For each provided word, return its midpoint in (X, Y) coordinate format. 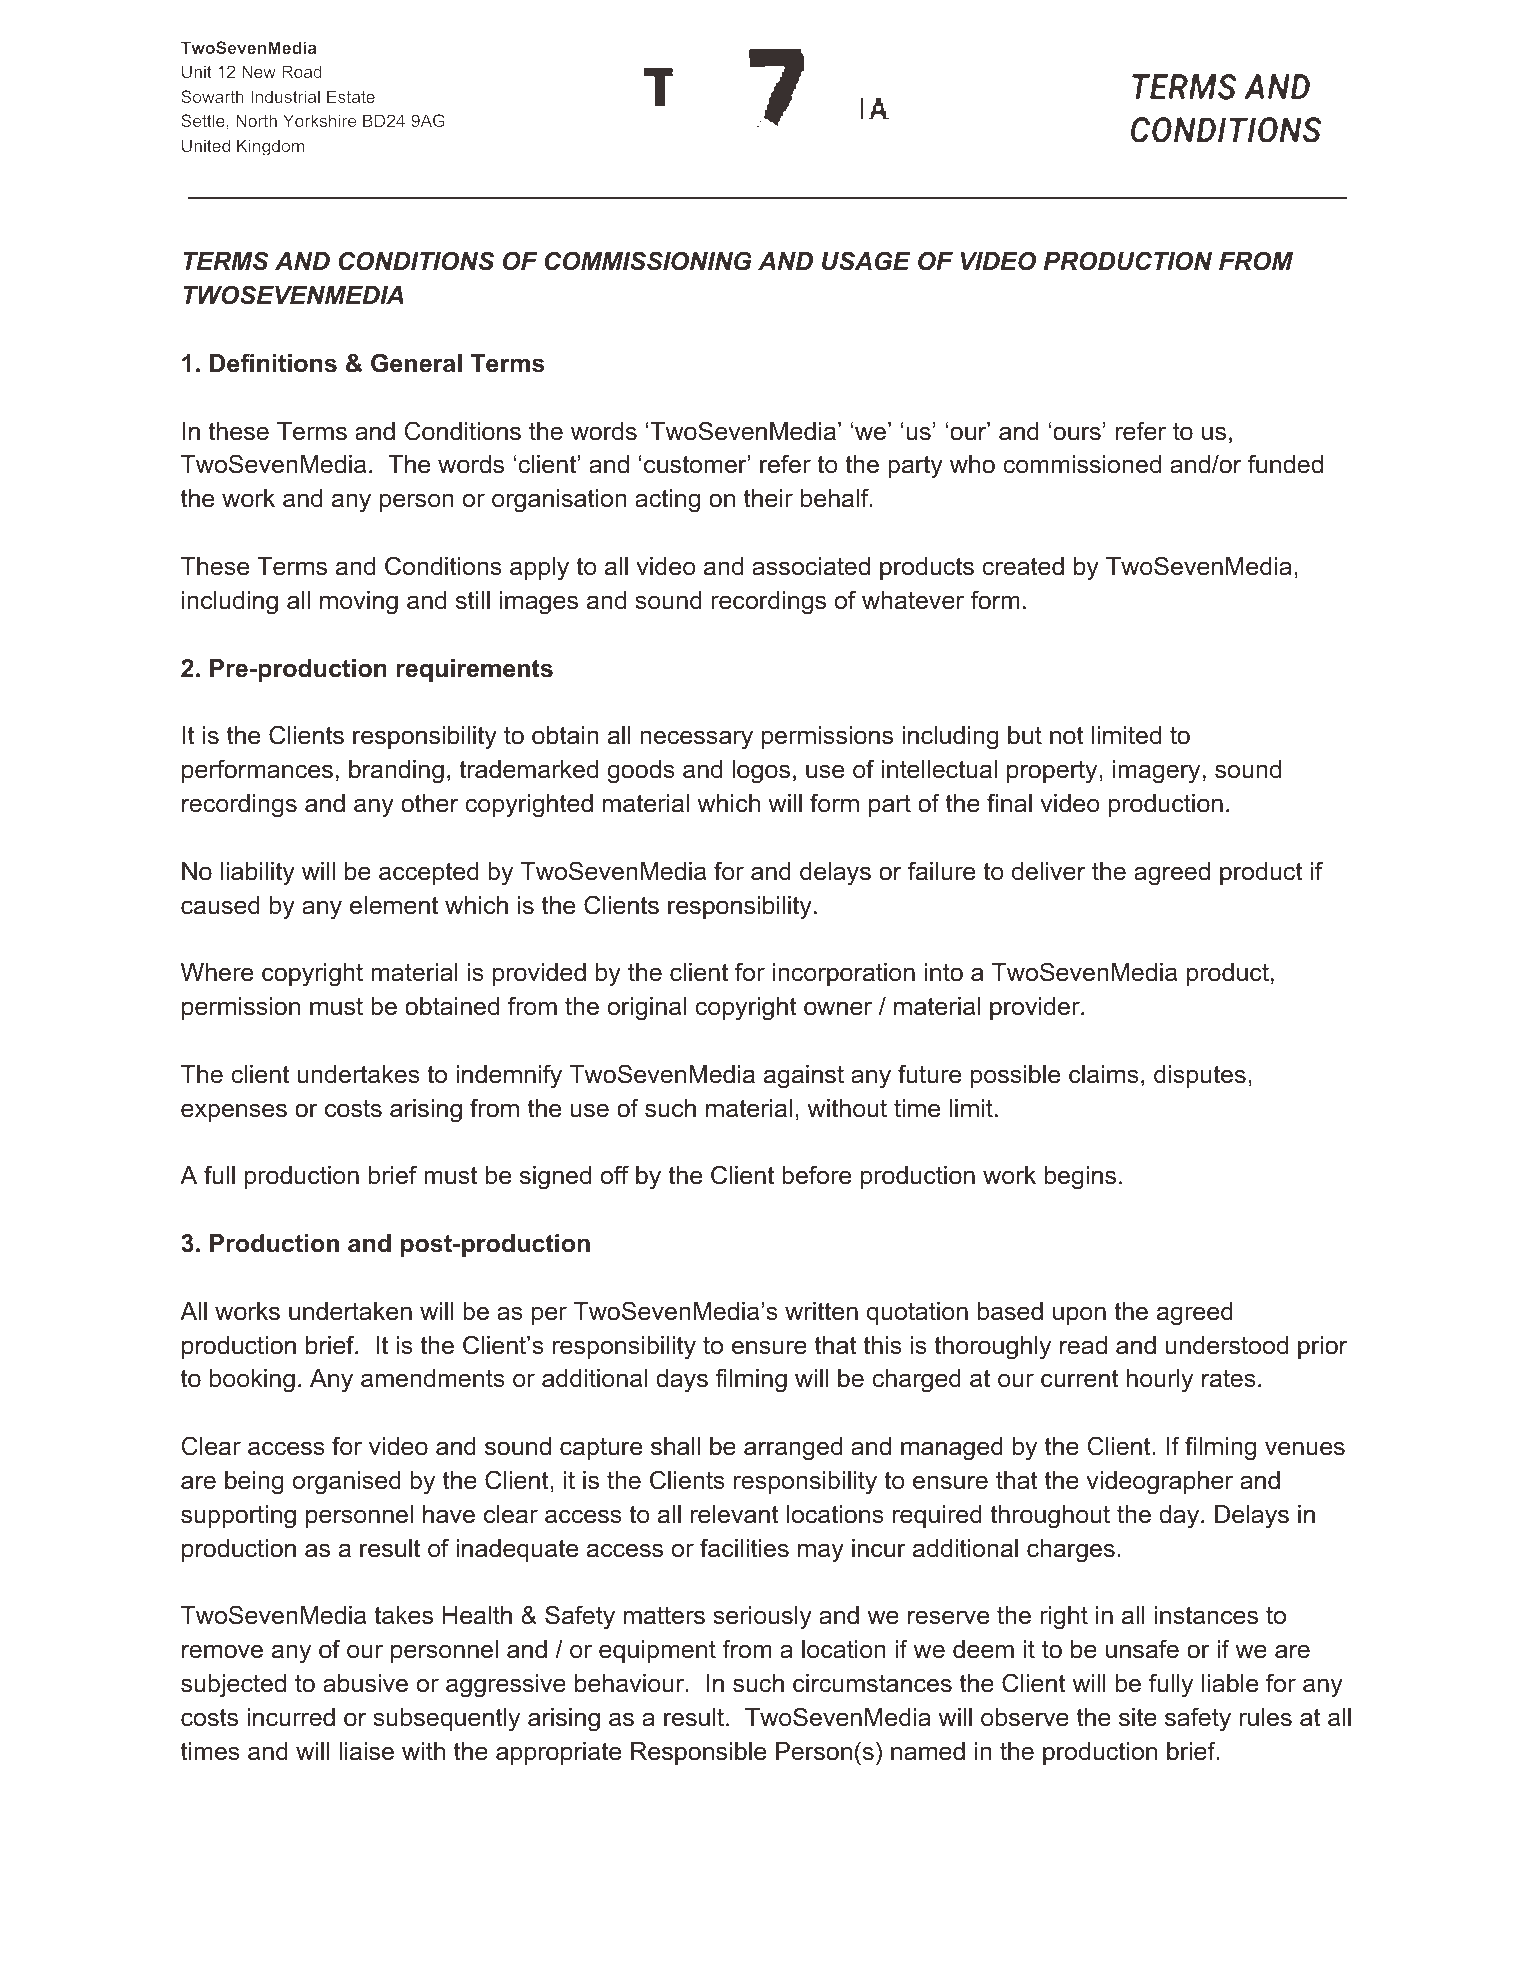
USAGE (866, 261)
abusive (365, 1683)
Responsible (698, 1753)
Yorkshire (319, 120)
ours (1077, 433)
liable (1230, 1683)
